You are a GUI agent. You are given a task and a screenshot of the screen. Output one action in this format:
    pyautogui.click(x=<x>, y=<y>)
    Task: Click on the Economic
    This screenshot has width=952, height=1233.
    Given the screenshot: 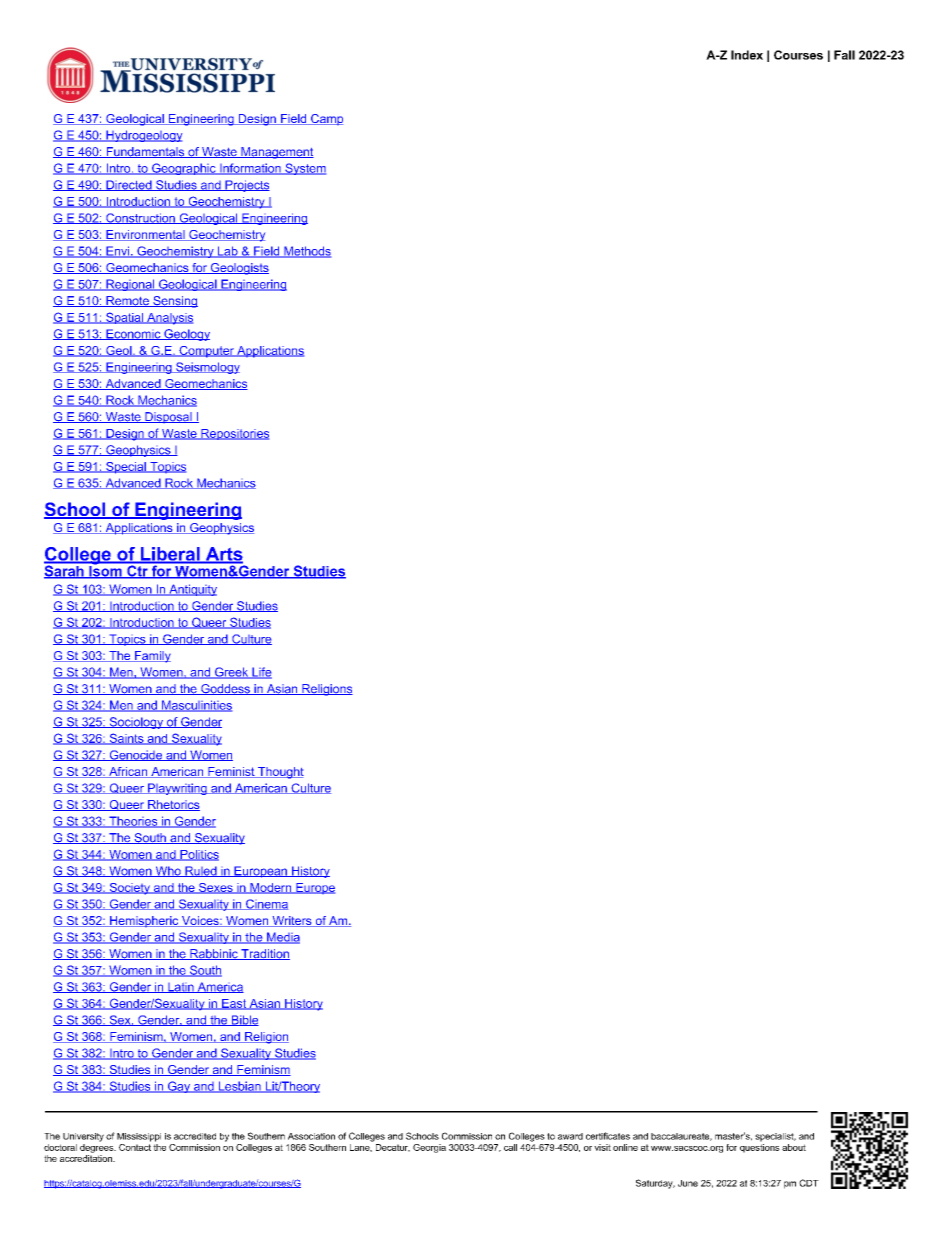 What is the action you would take?
    pyautogui.click(x=133, y=334)
